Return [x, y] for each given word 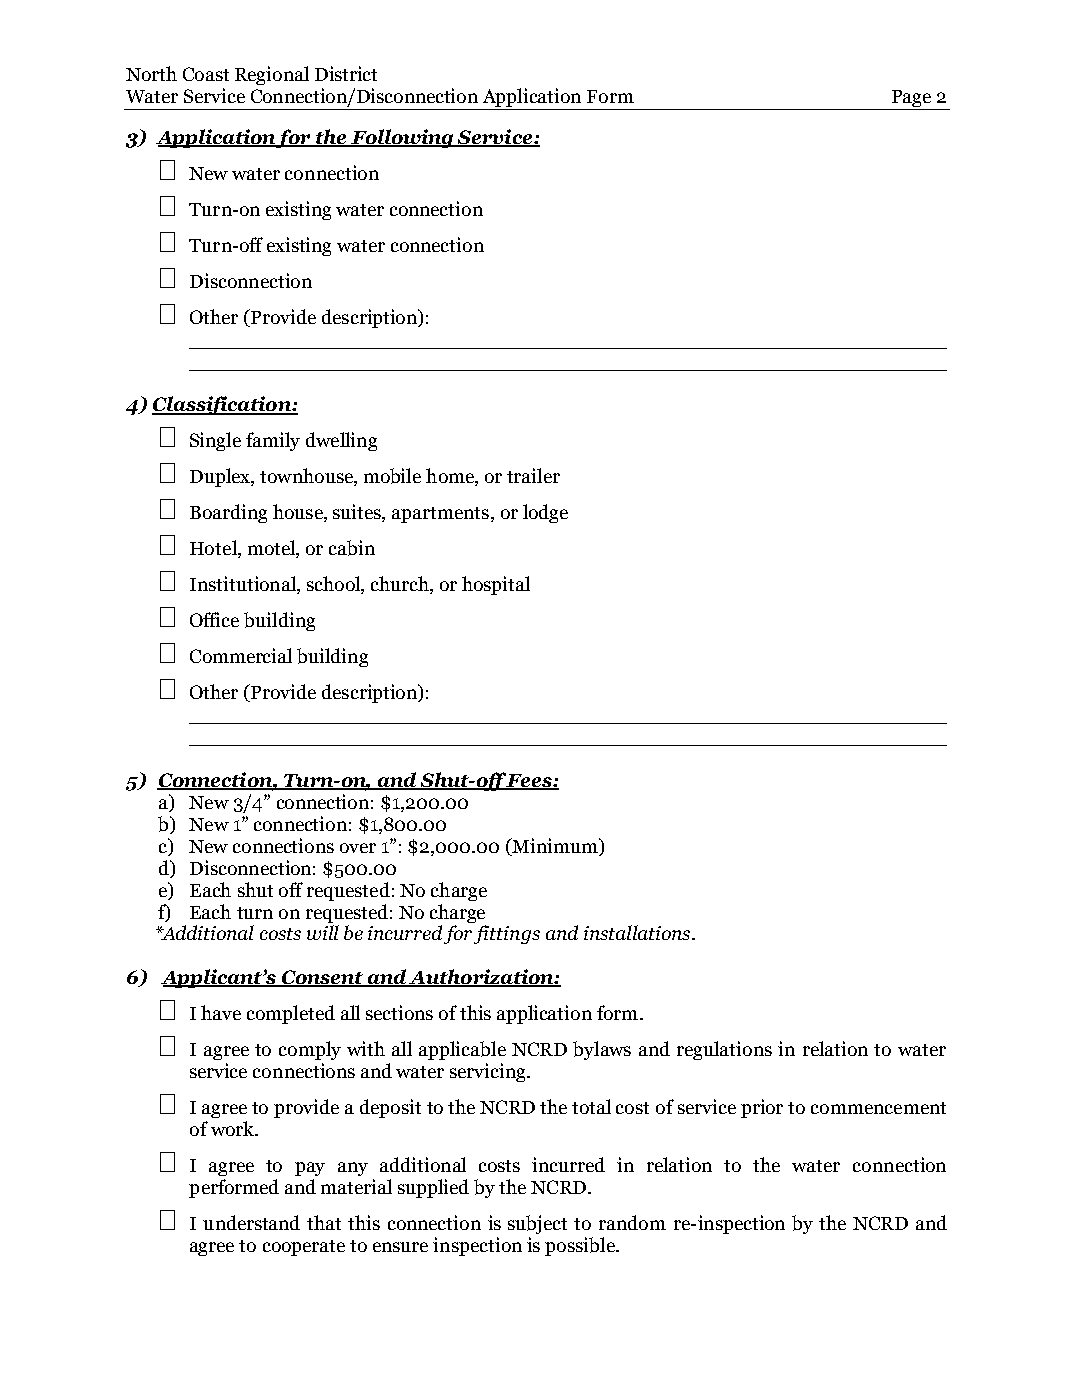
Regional [272, 75]
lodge [545, 513]
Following [402, 138]
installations [638, 932]
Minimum [555, 845]
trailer [533, 475]
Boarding [228, 513]
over [358, 848]
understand [251, 1222]
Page [911, 98]
